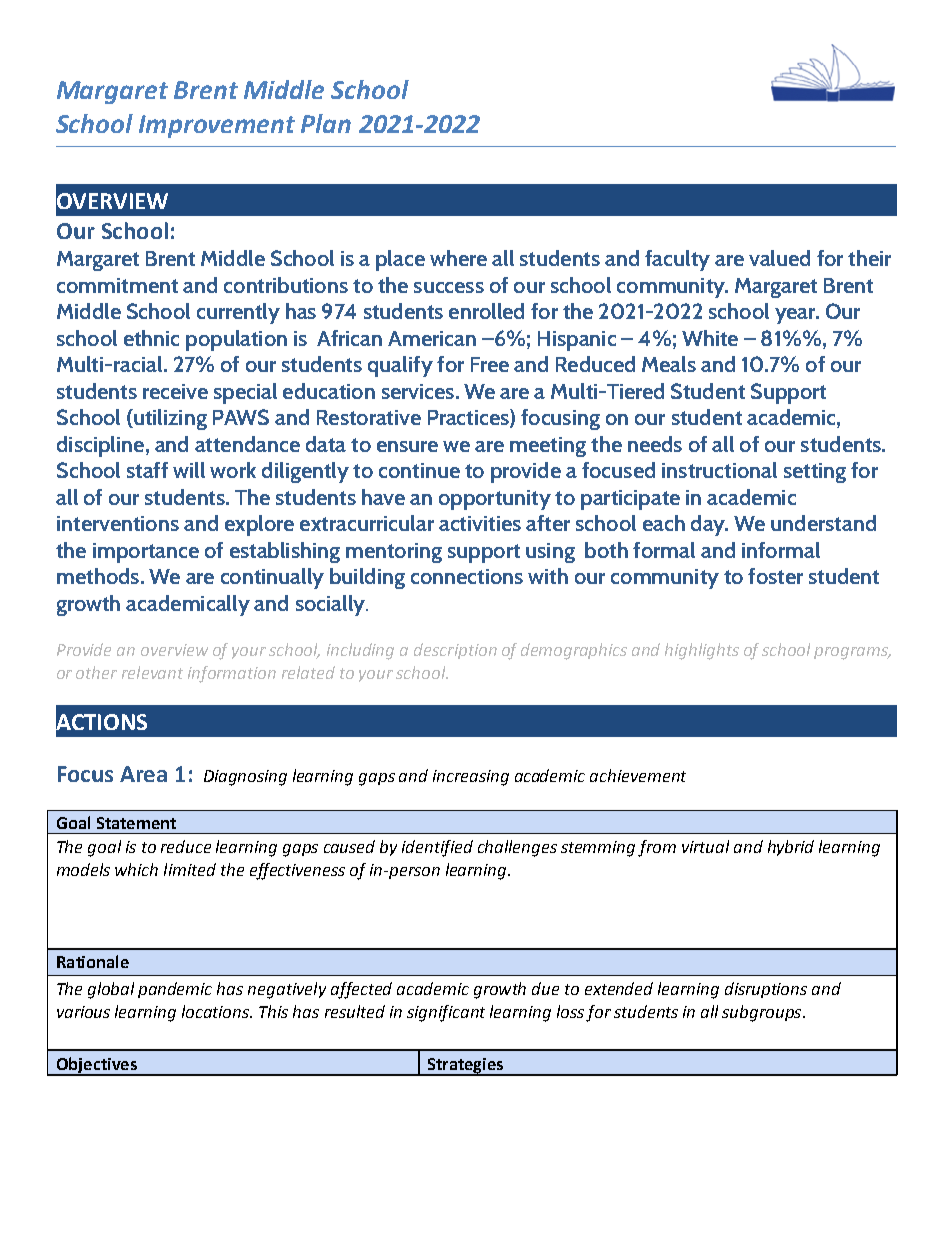 The height and width of the screenshot is (1233, 952). What do you see at coordinates (217, 126) in the screenshot?
I see `Improvement` at bounding box center [217, 126].
